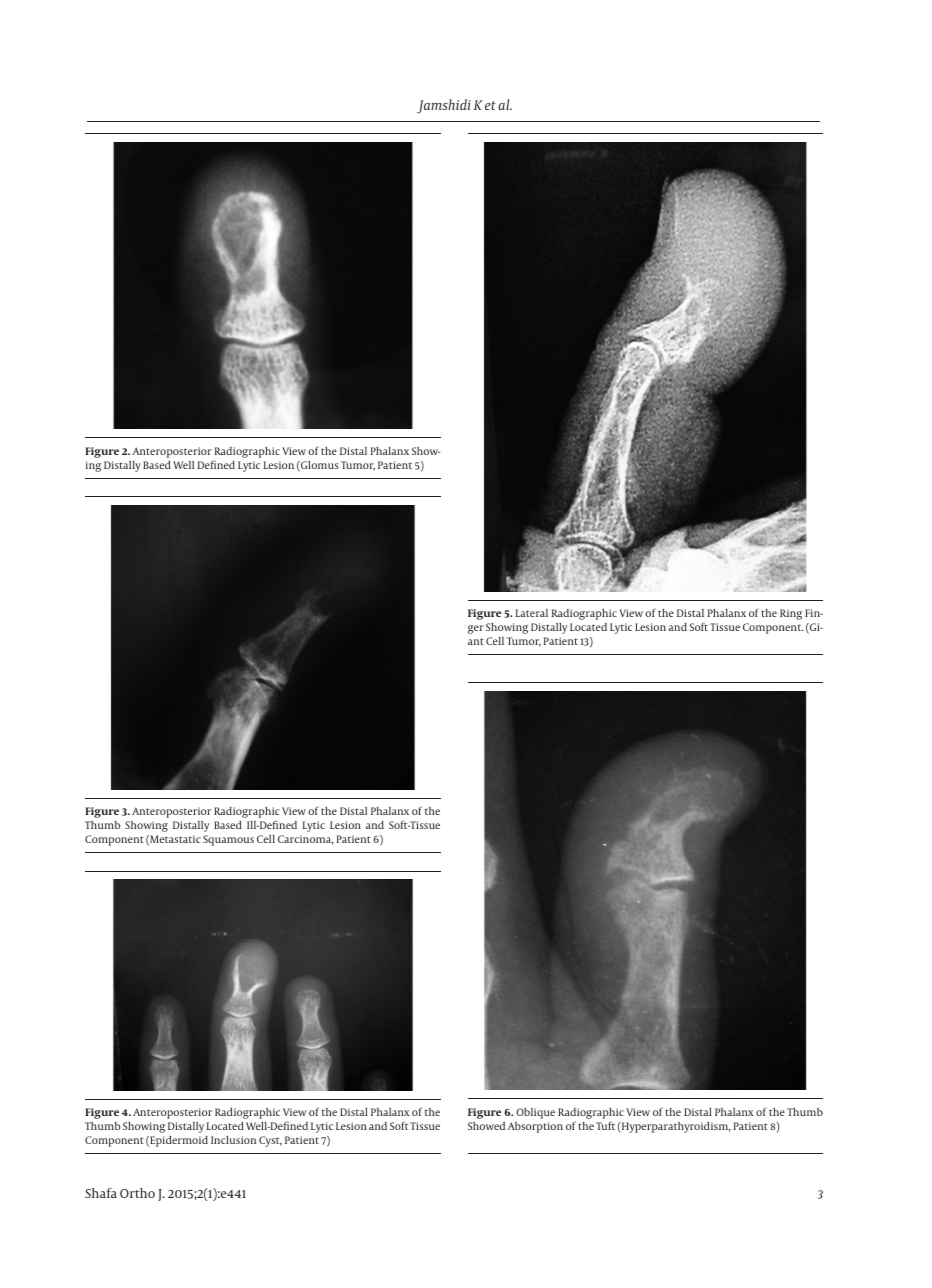 The image size is (932, 1288). What do you see at coordinates (535, 1113) in the image?
I see `Oblique` at bounding box center [535, 1113].
